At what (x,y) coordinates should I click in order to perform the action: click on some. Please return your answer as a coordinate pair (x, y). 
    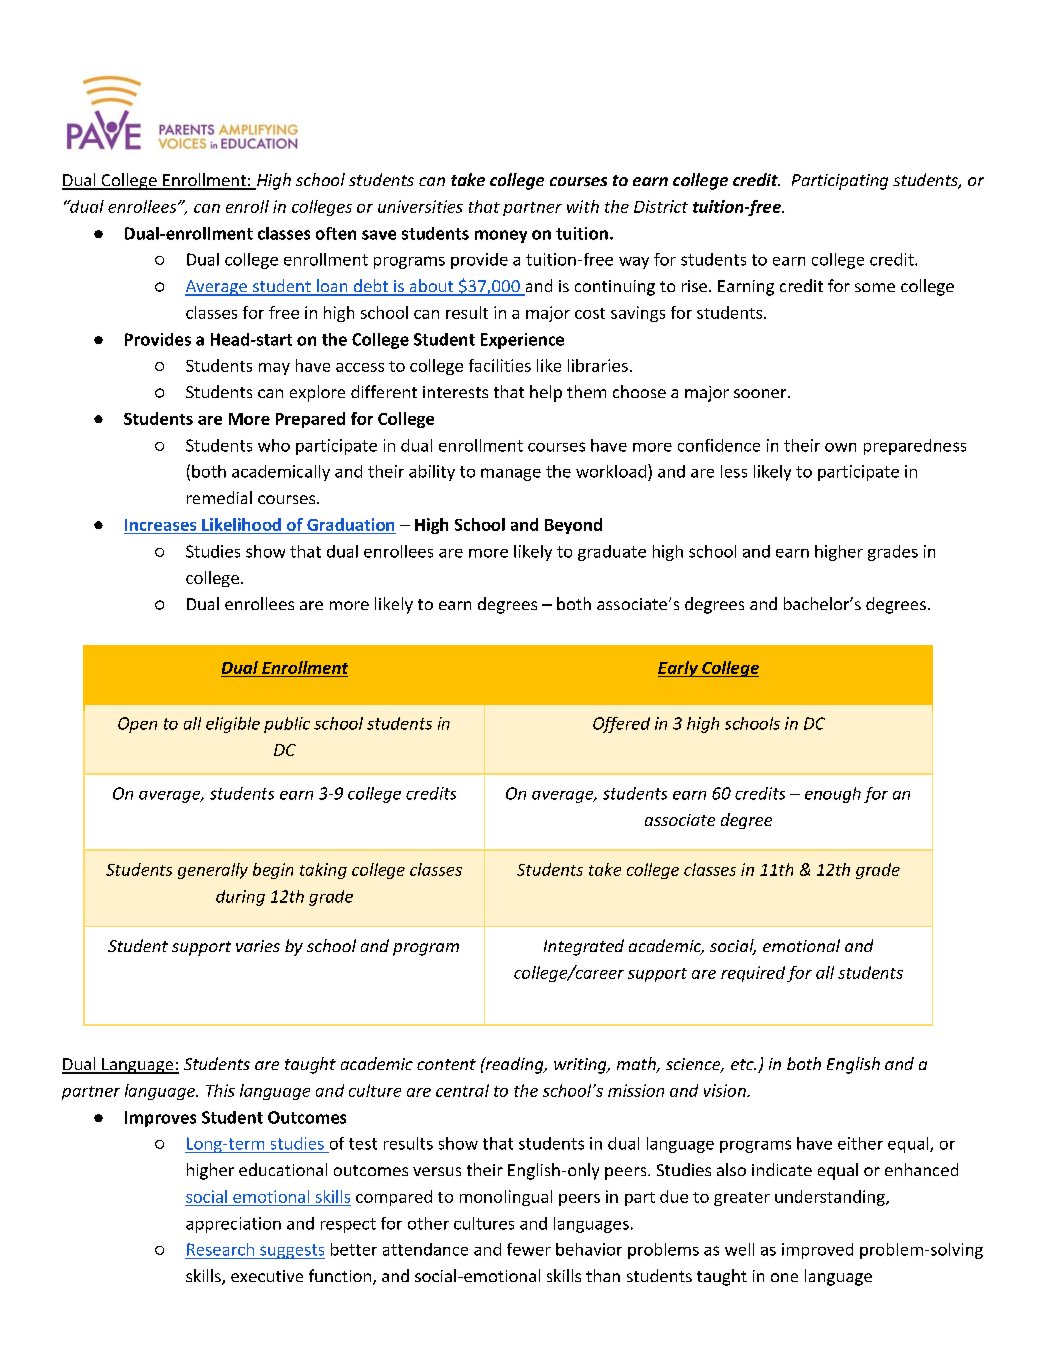
    Looking at the image, I should click on (875, 287).
